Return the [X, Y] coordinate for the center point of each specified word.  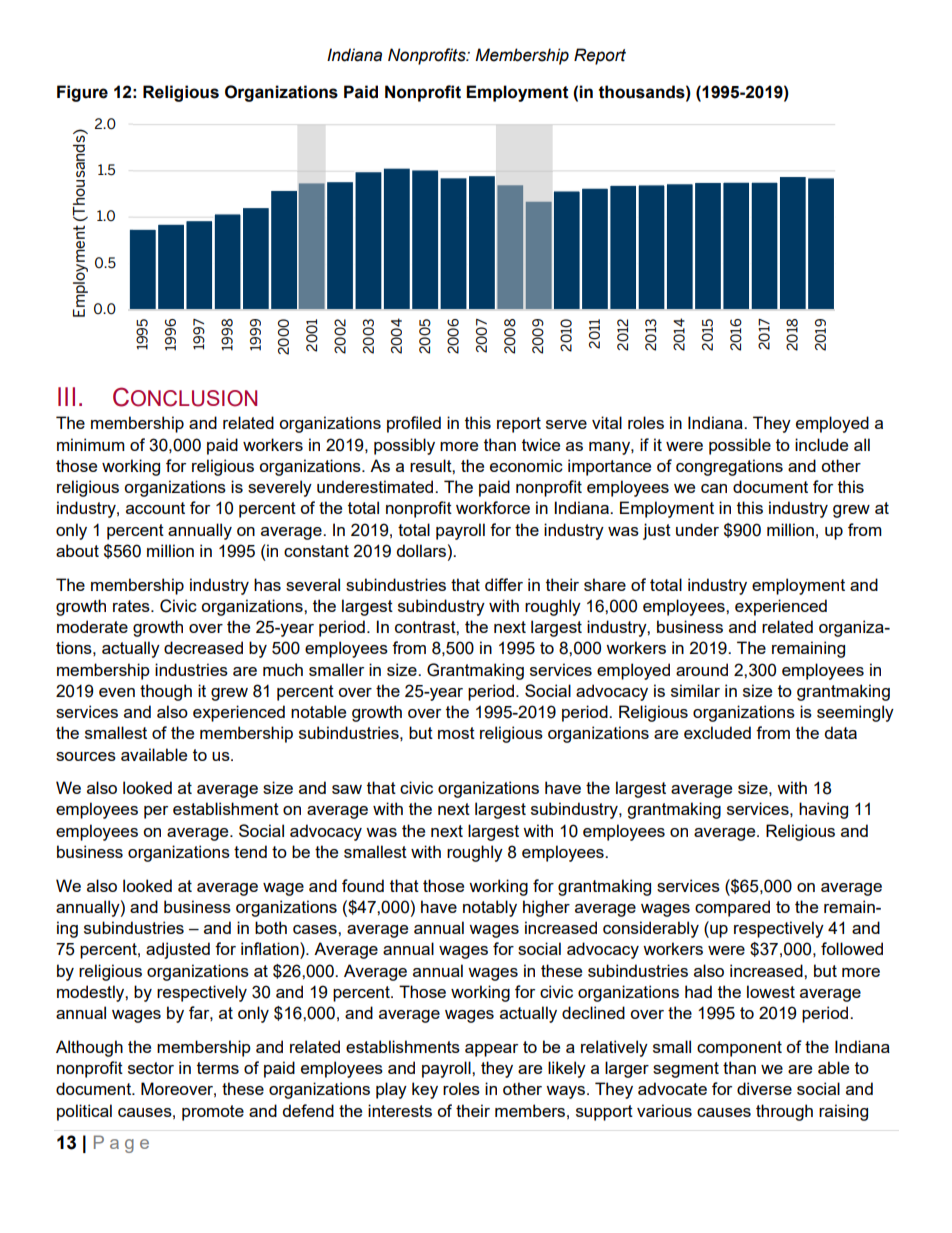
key [425, 1090]
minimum [91, 444]
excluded [717, 732]
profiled [414, 424]
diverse [764, 1088]
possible [740, 446]
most [456, 733]
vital [607, 422]
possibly [404, 446]
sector [151, 1068]
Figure [82, 93]
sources [86, 756]
